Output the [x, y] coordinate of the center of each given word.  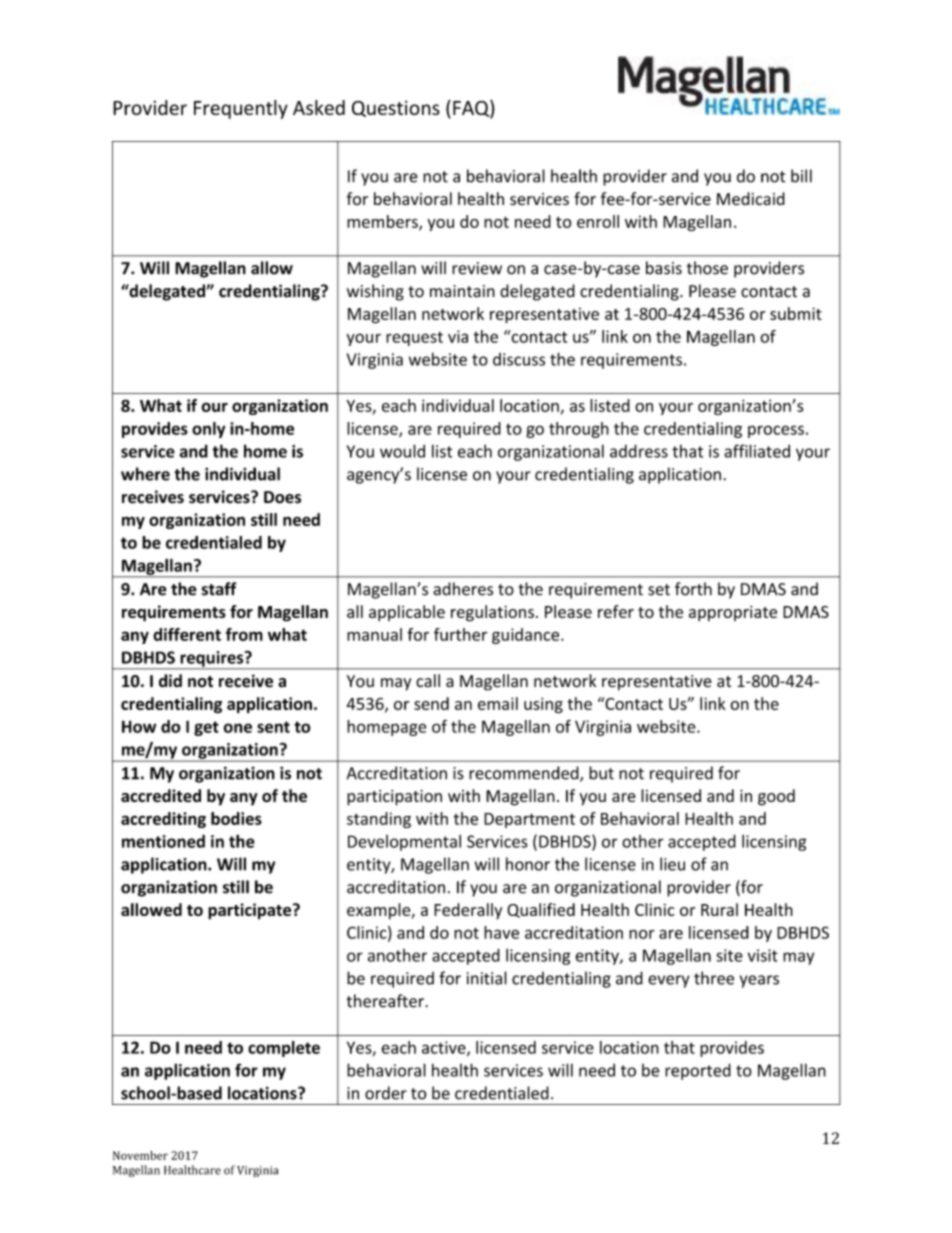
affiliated [757, 451]
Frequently [241, 109]
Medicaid [751, 199]
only [209, 430]
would [402, 451]
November [140, 1155]
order [386, 1093]
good [776, 797]
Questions [396, 108]
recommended [525, 774]
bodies [236, 818]
